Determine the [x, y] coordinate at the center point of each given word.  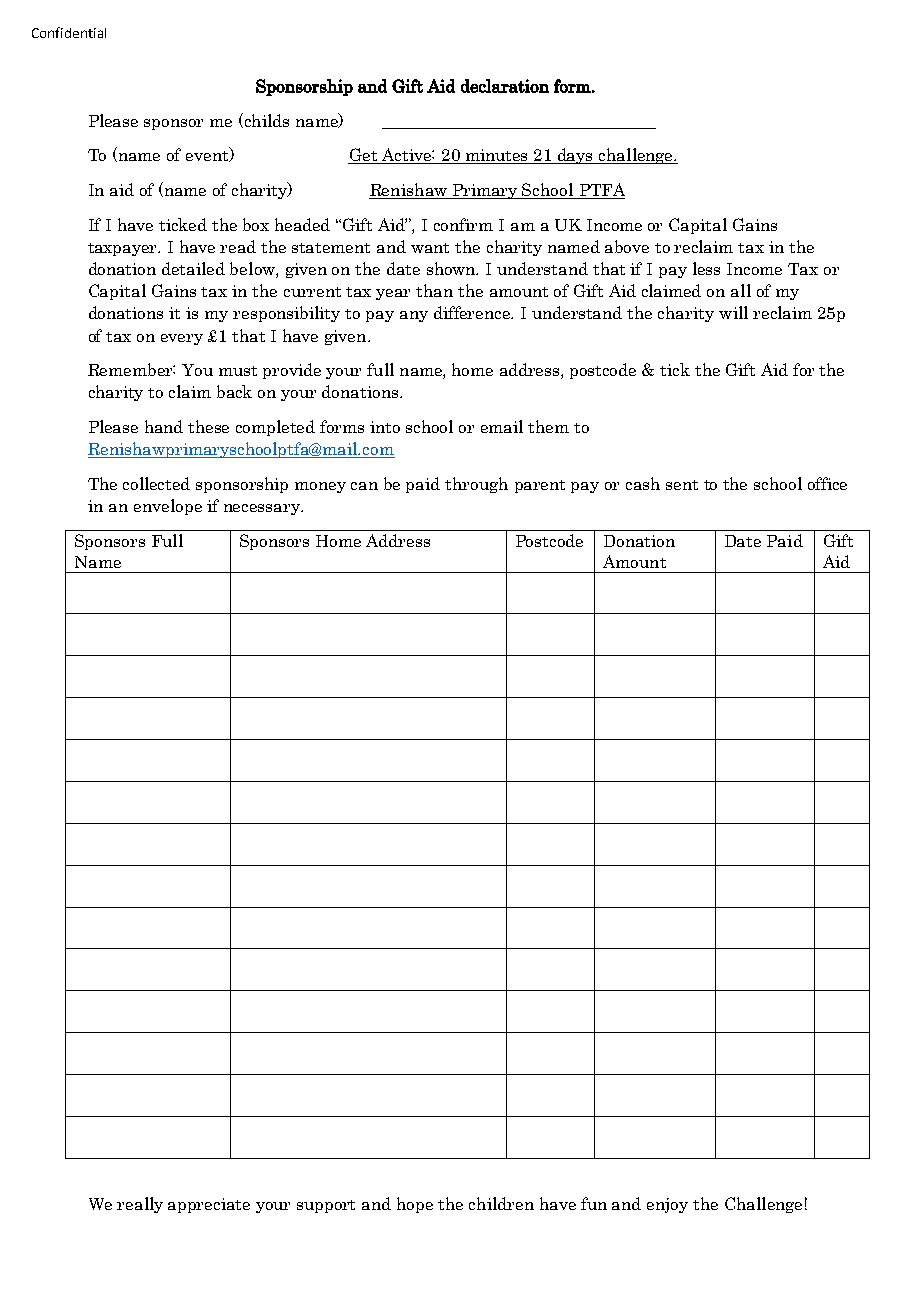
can [364, 486]
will [733, 312]
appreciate [209, 1205]
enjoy [667, 1205]
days [576, 156]
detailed [193, 268]
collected [156, 483]
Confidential [69, 32]
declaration [505, 86]
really [140, 1205]
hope [415, 1205]
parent [540, 486]
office [827, 483]
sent [682, 485]
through [476, 485]
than [434, 290]
